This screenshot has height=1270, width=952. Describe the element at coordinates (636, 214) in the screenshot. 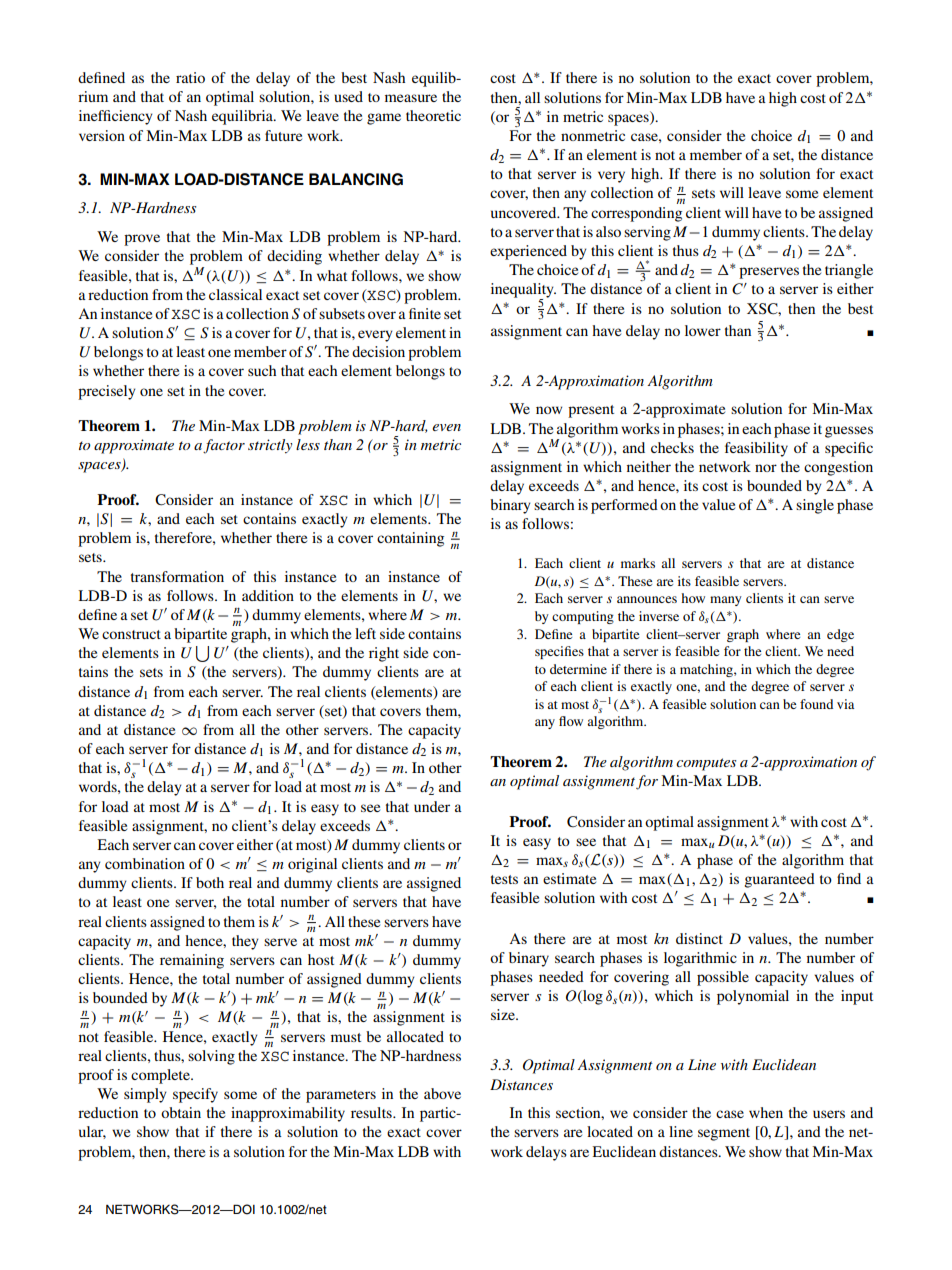

I see `corresponding` at that location.
